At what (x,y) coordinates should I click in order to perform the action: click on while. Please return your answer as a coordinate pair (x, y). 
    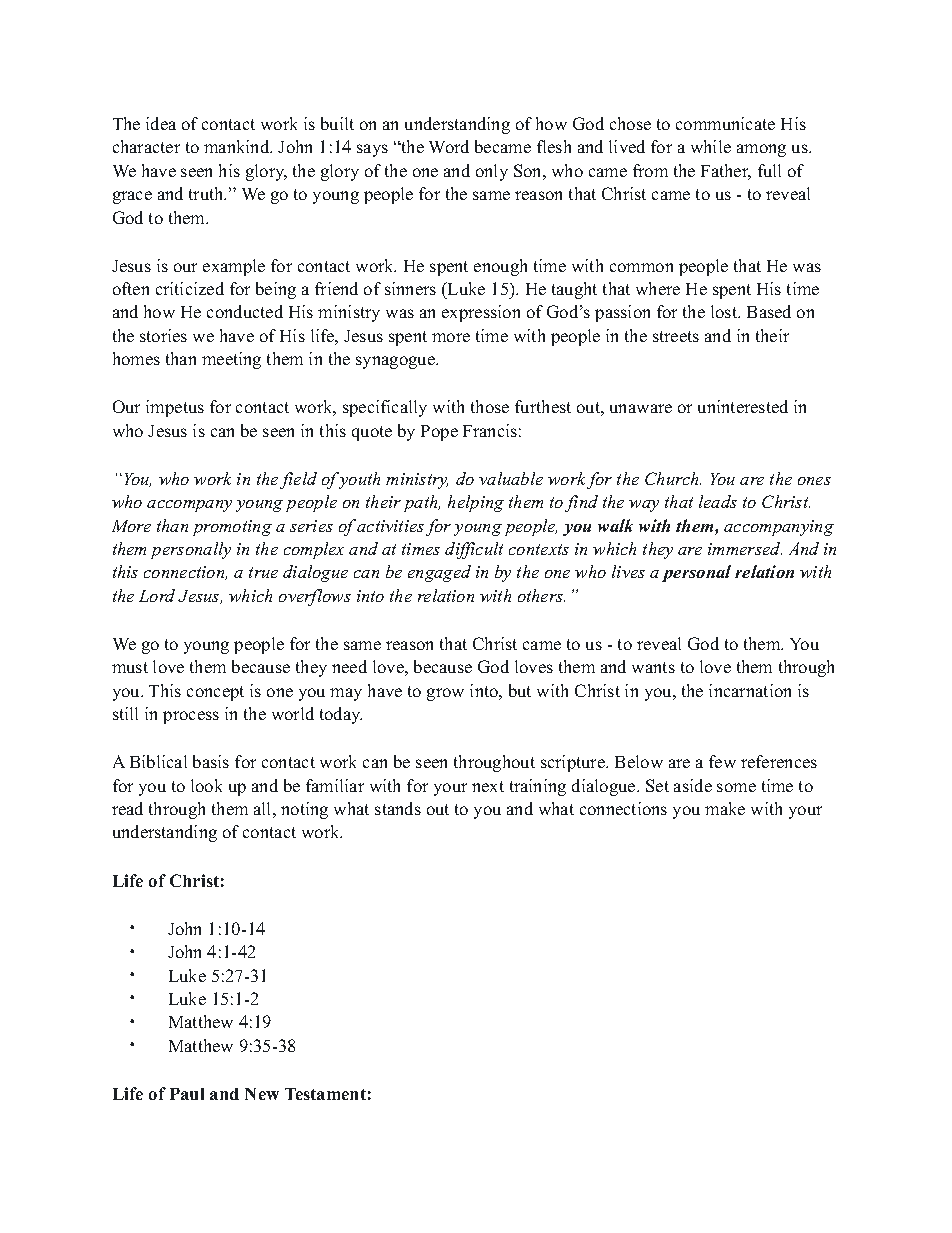
    Looking at the image, I should click on (711, 146).
